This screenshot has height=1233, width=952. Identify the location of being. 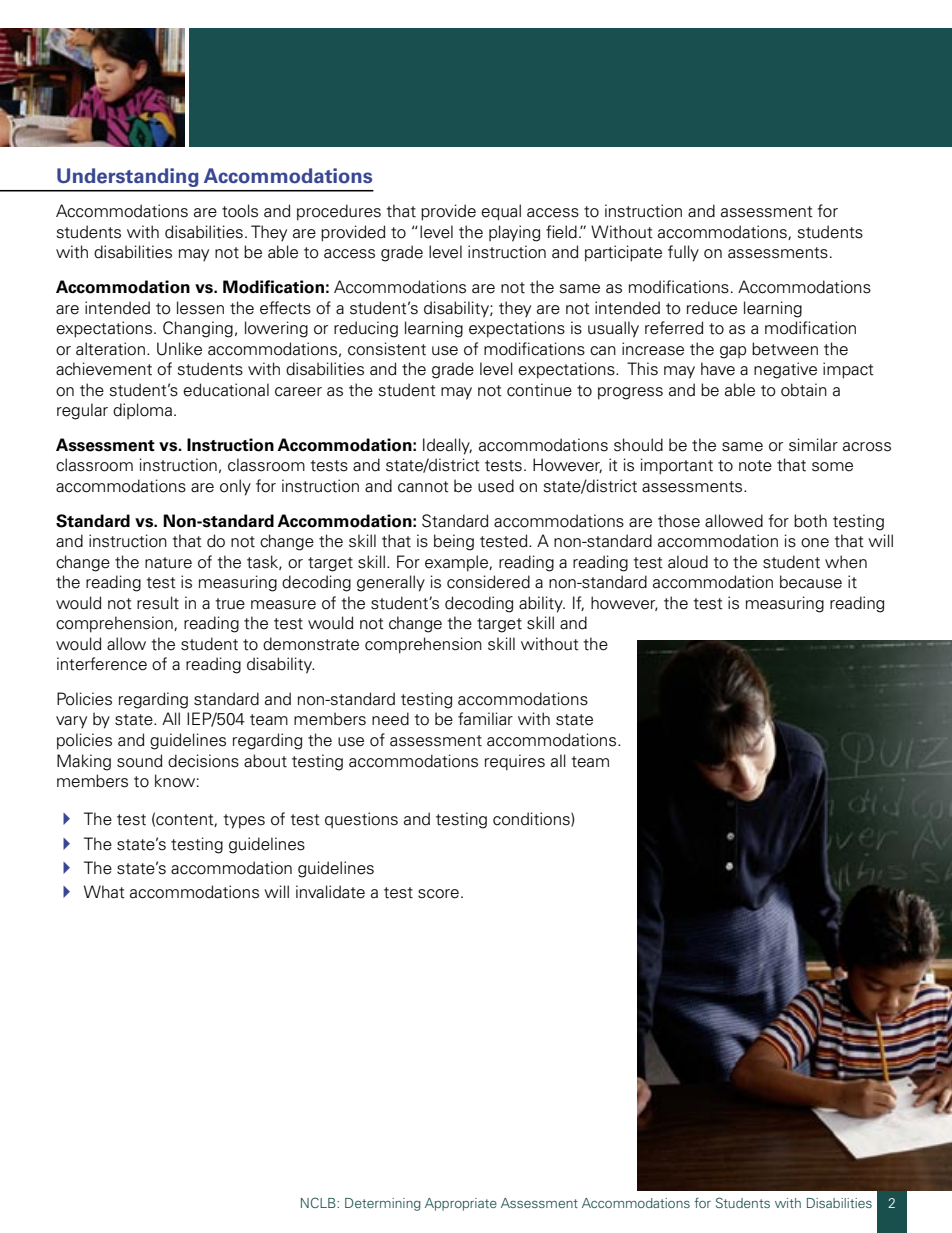
(454, 542).
